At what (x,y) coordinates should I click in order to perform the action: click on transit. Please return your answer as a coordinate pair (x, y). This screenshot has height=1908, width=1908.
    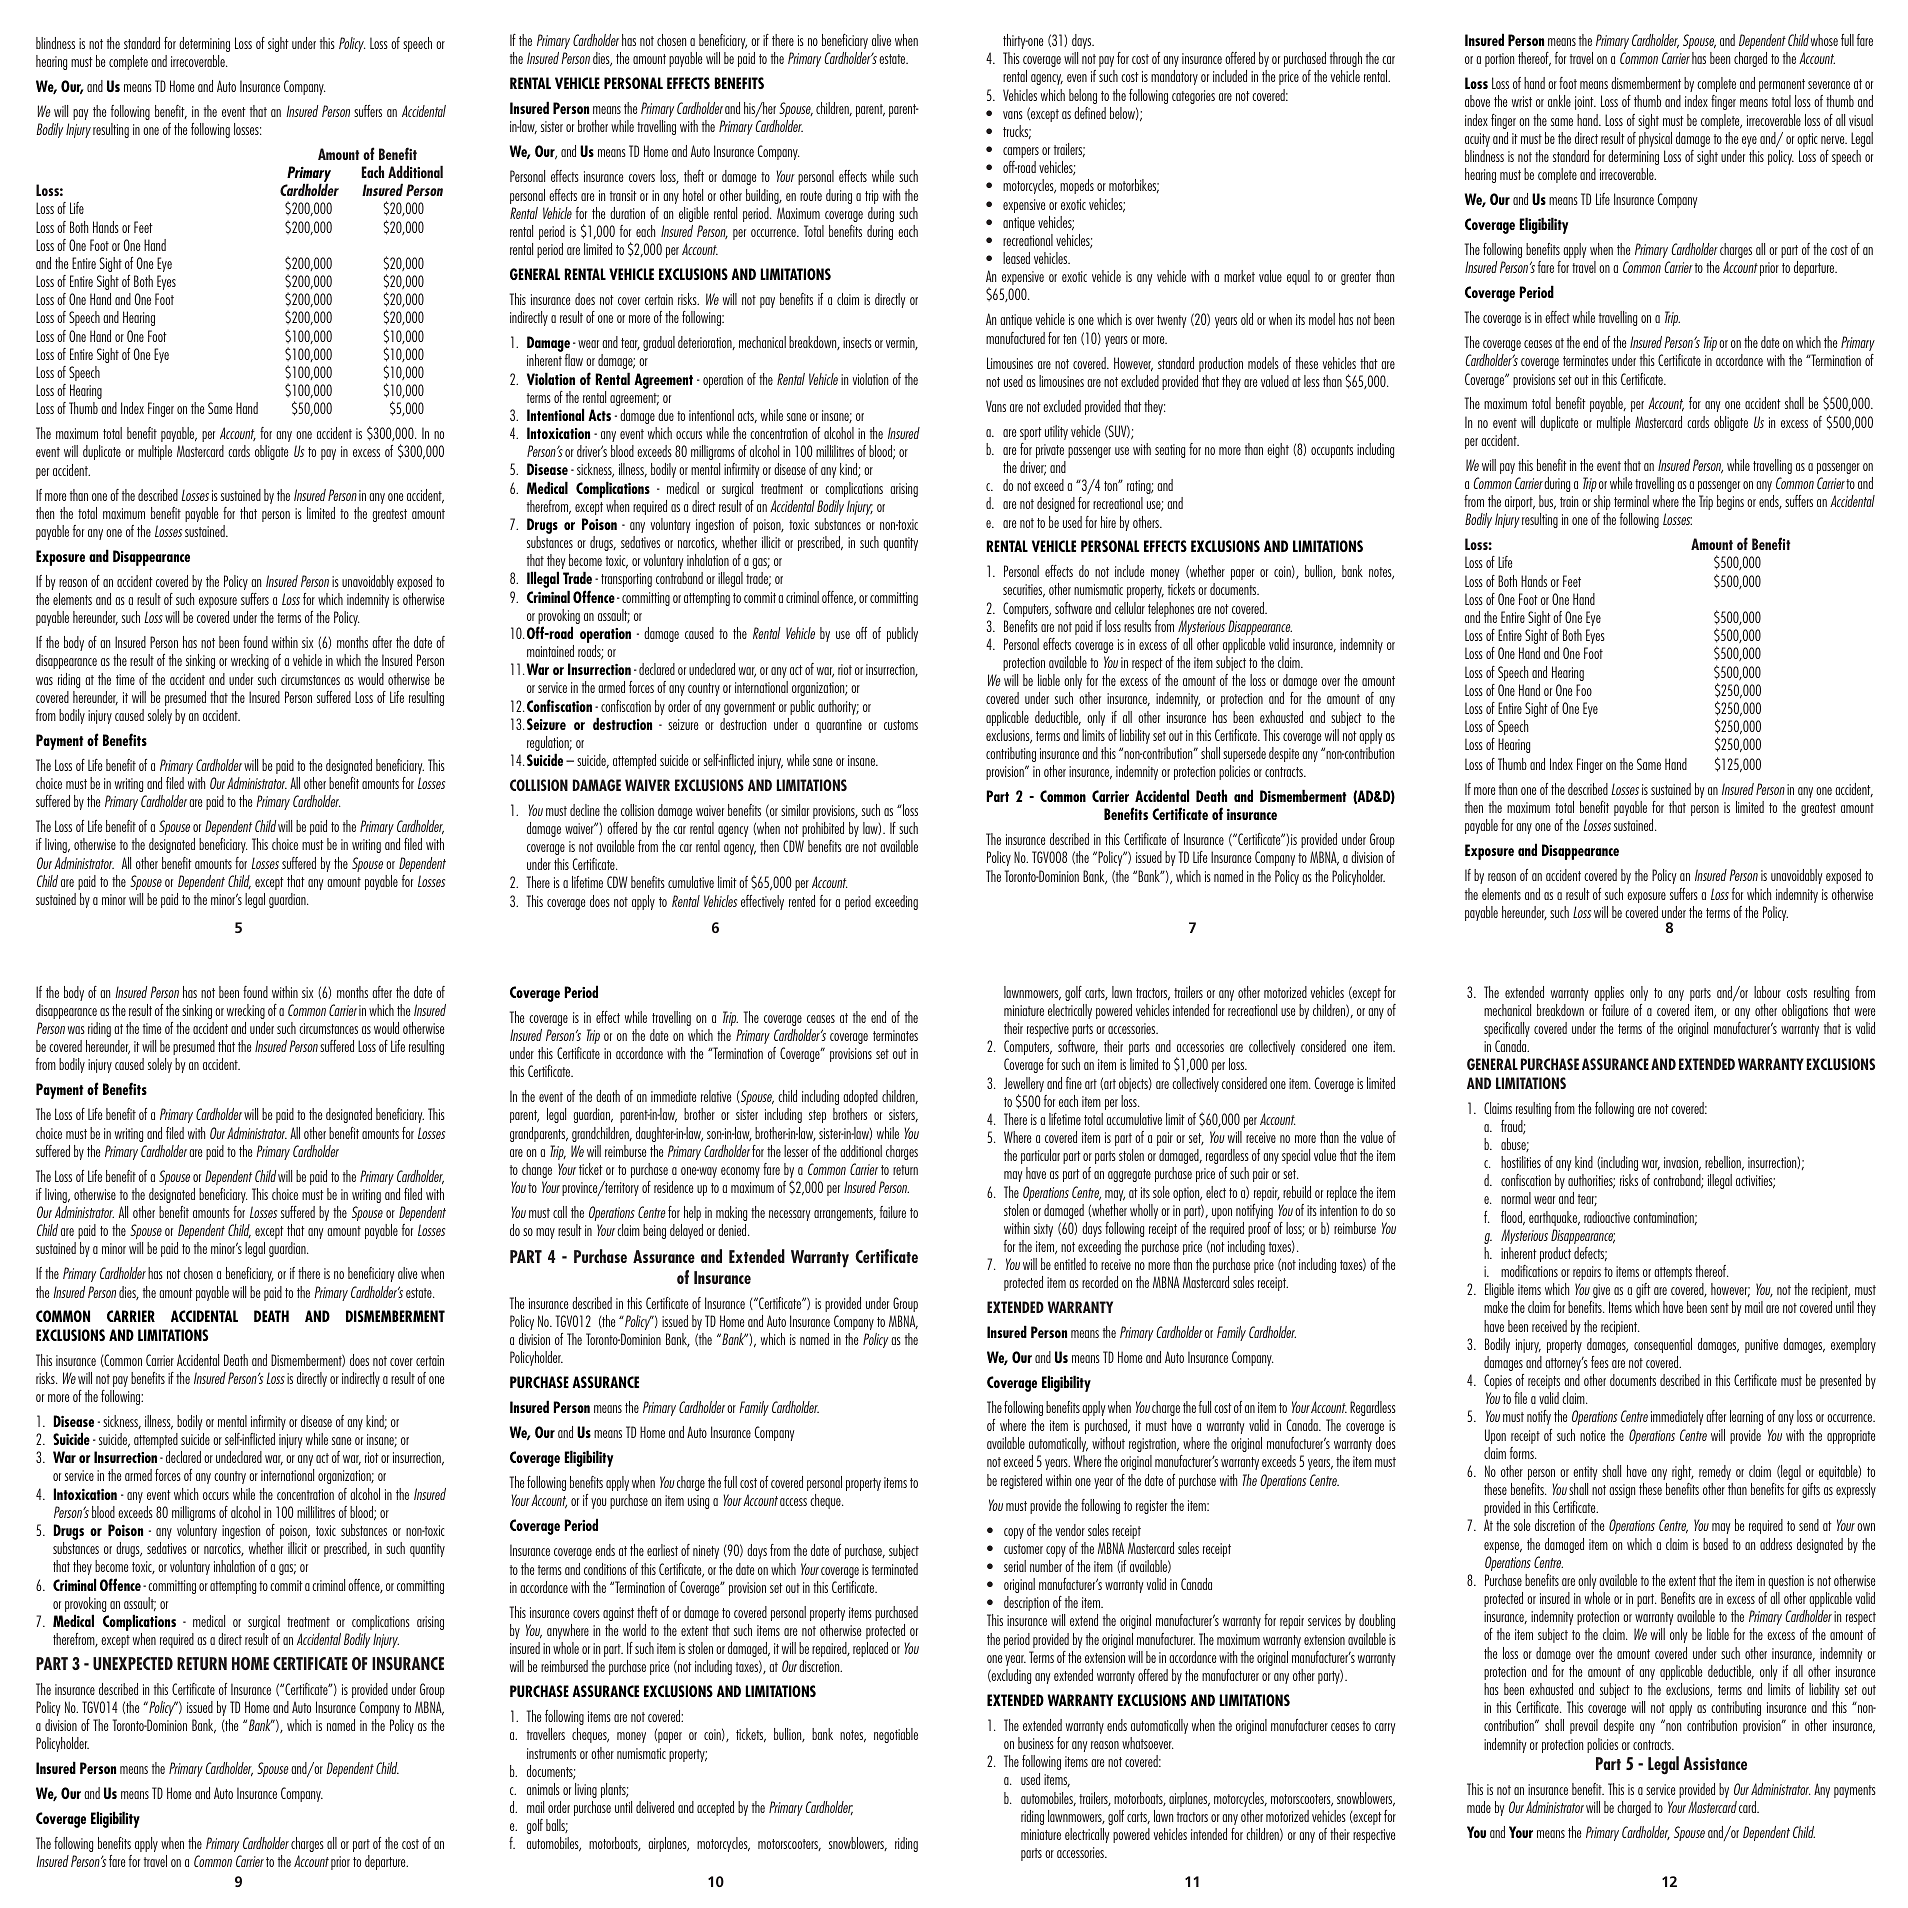
    Looking at the image, I should click on (623, 195).
